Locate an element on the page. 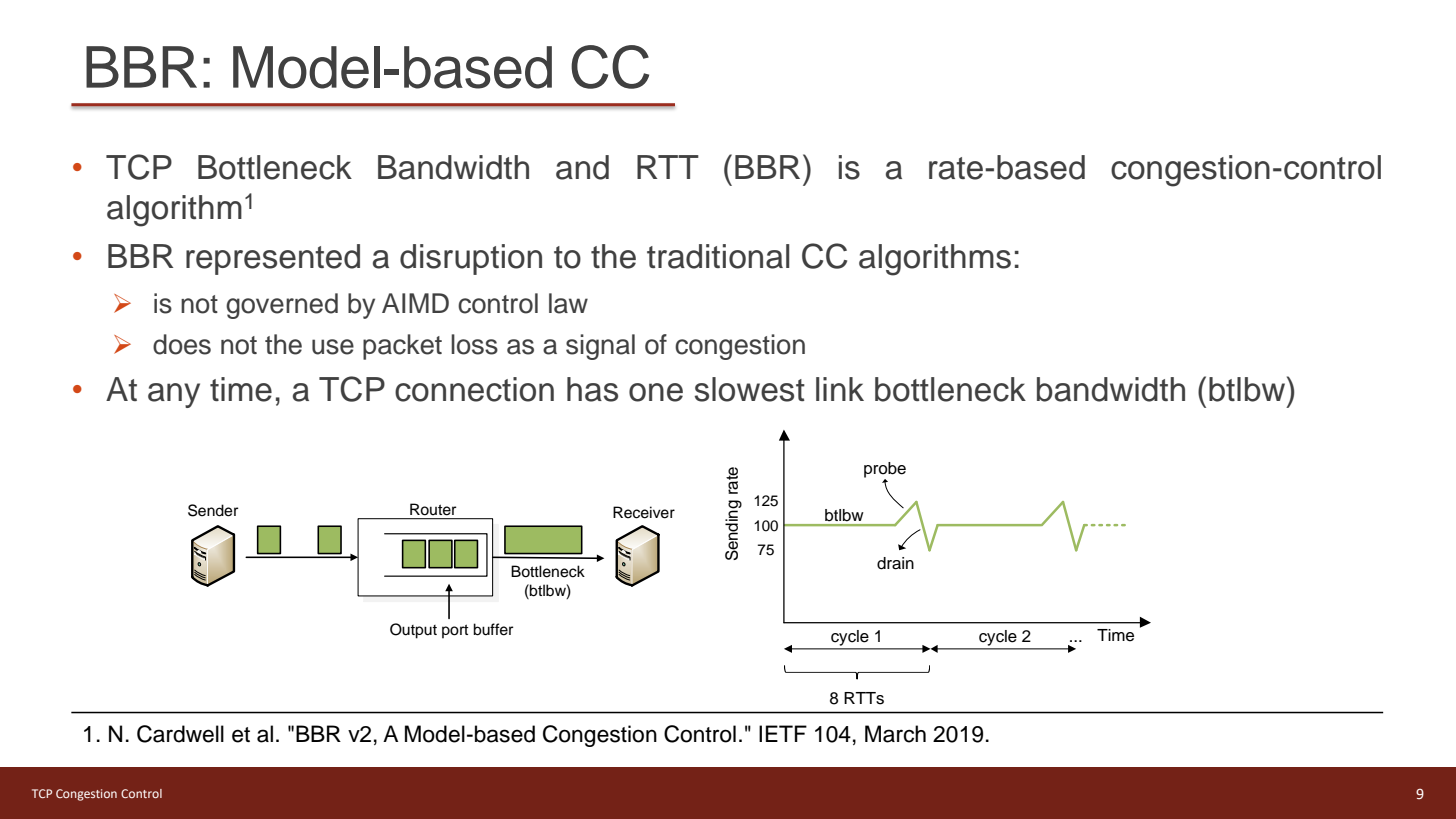  Router is located at coordinates (433, 509).
